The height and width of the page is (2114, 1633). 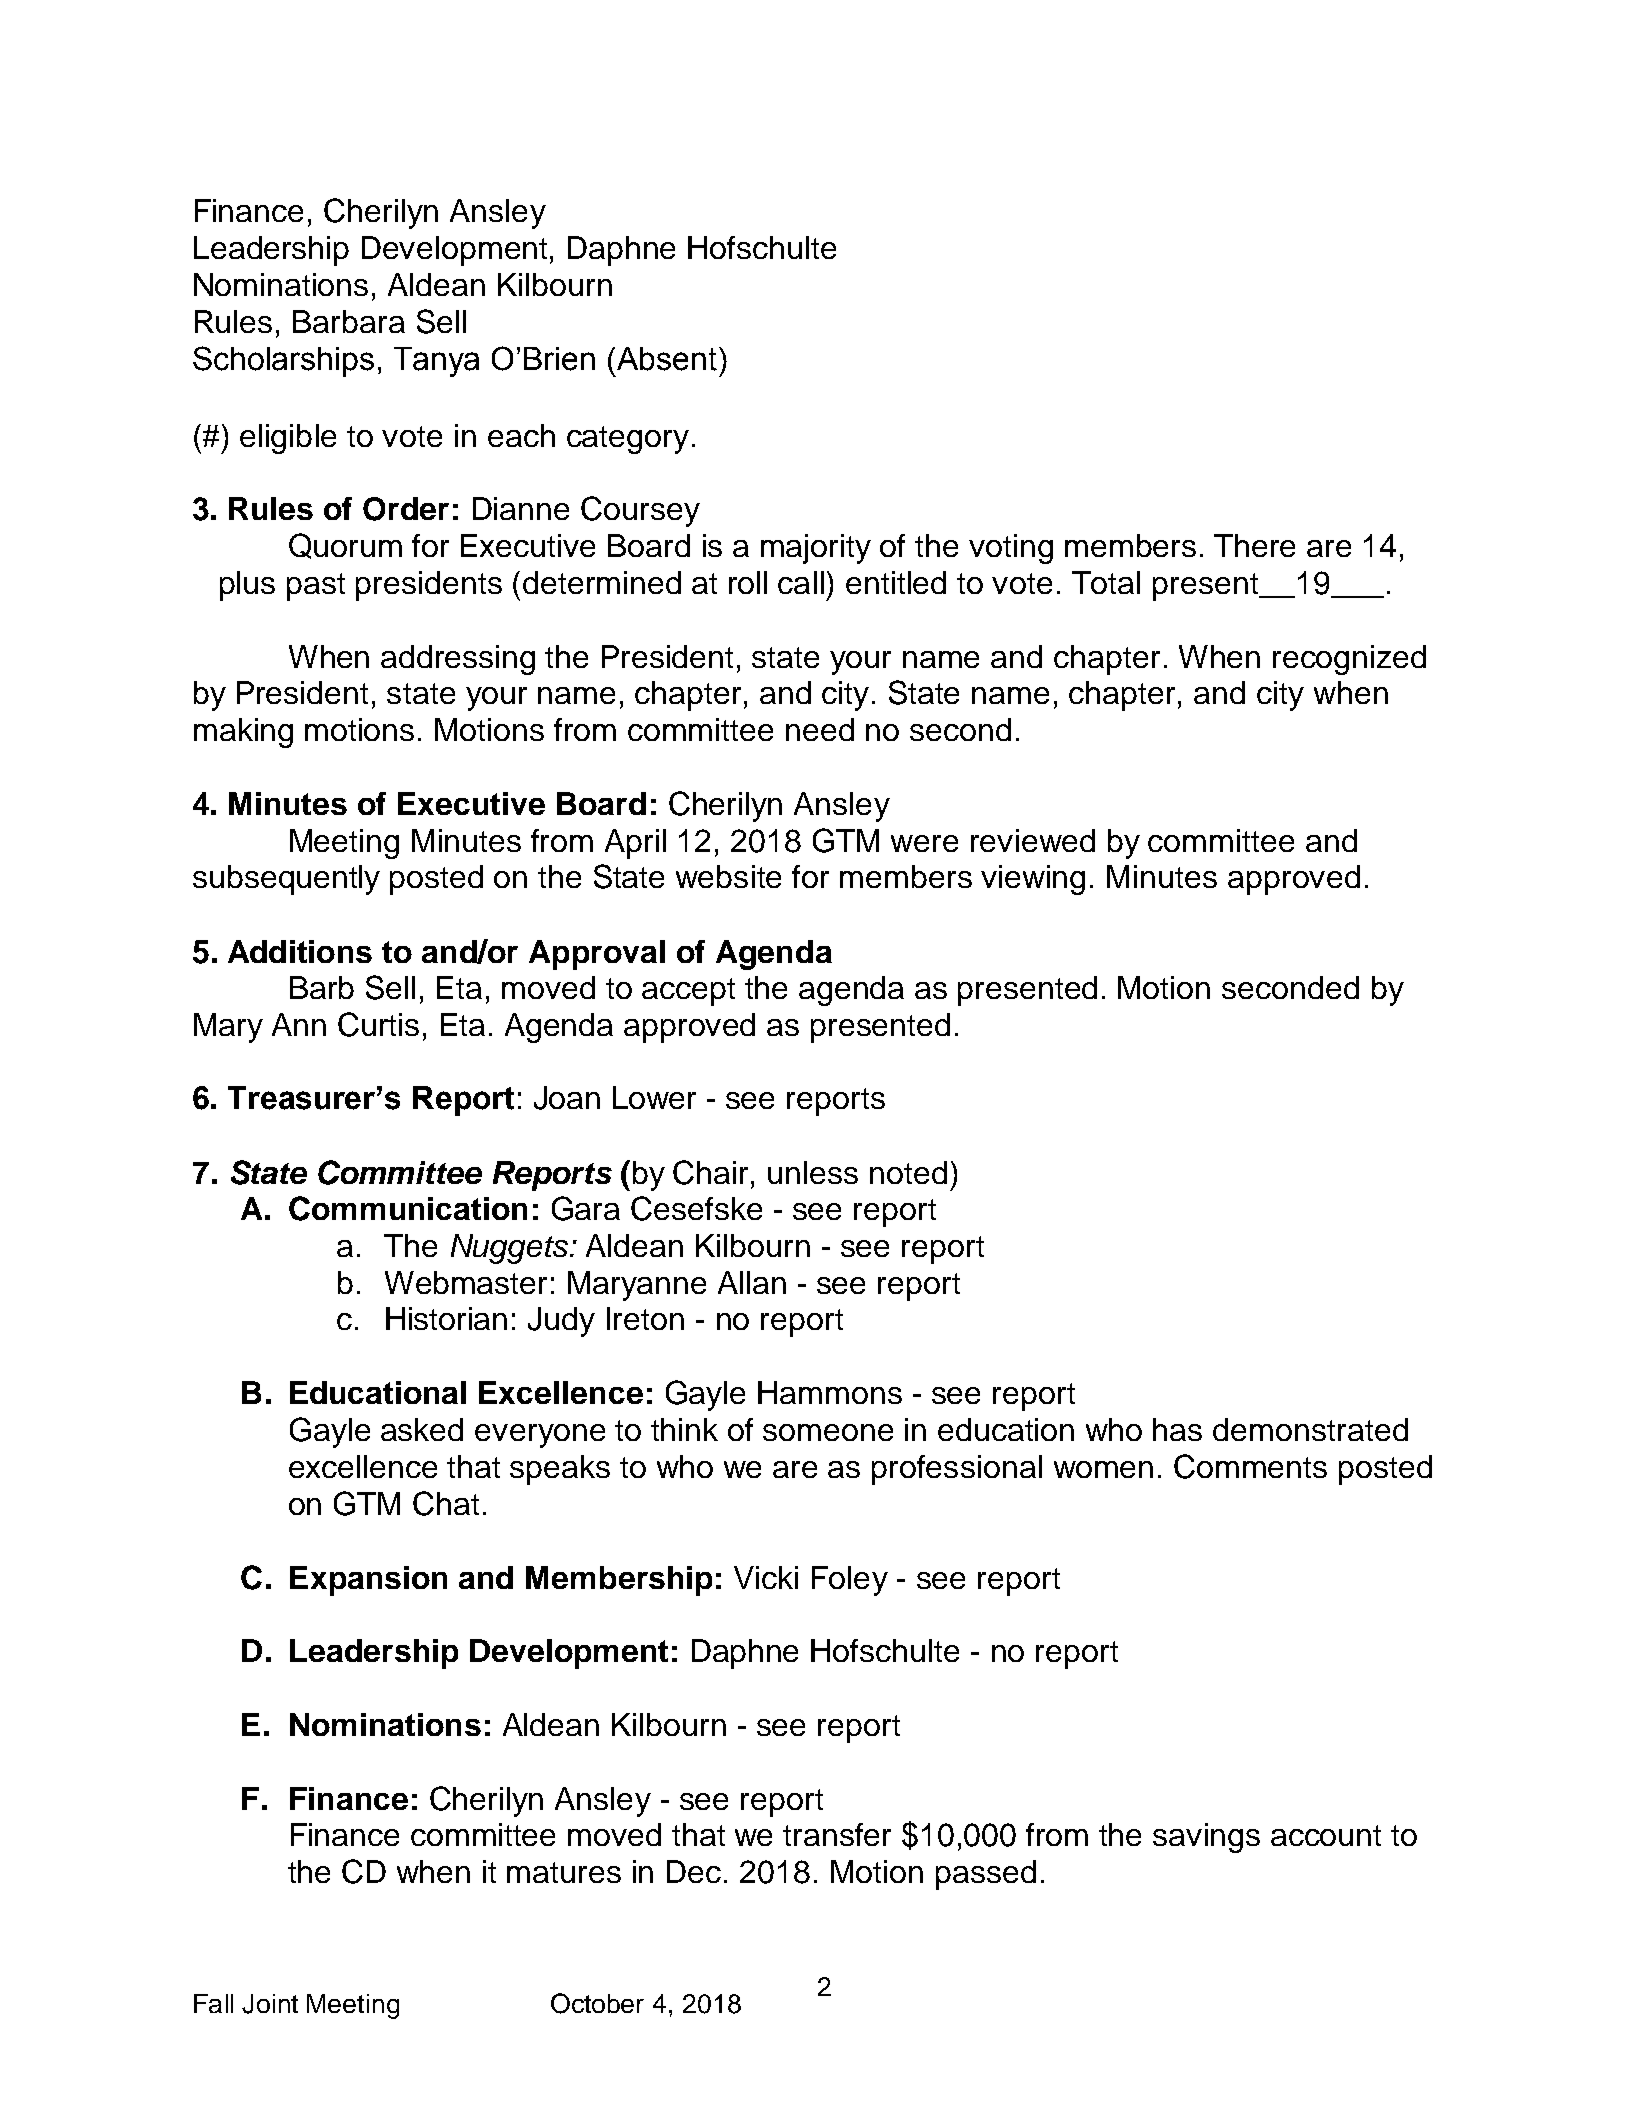 I want to click on savings, so click(x=1206, y=1838).
